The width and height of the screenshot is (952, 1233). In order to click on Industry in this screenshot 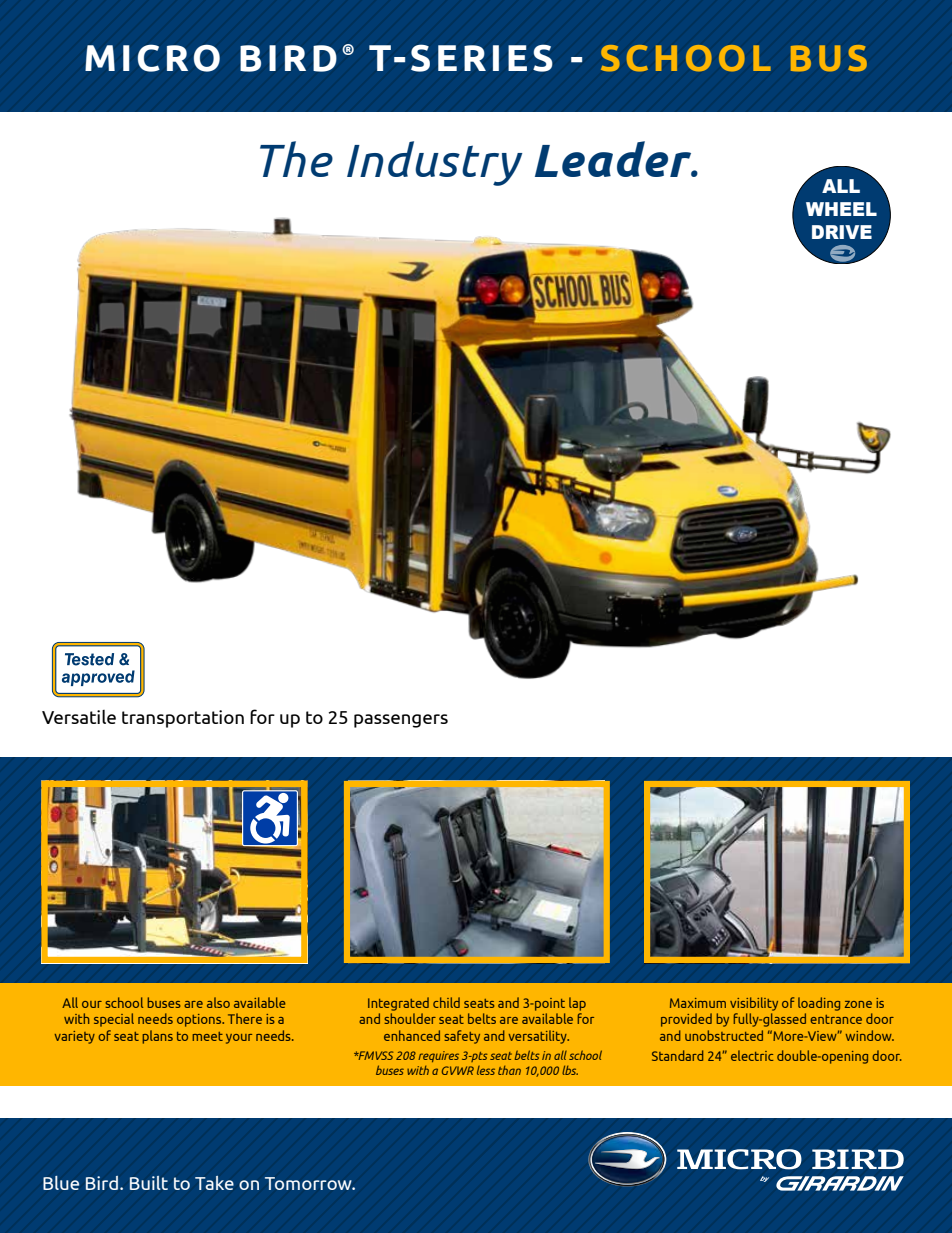, I will do `click(435, 163)`.
